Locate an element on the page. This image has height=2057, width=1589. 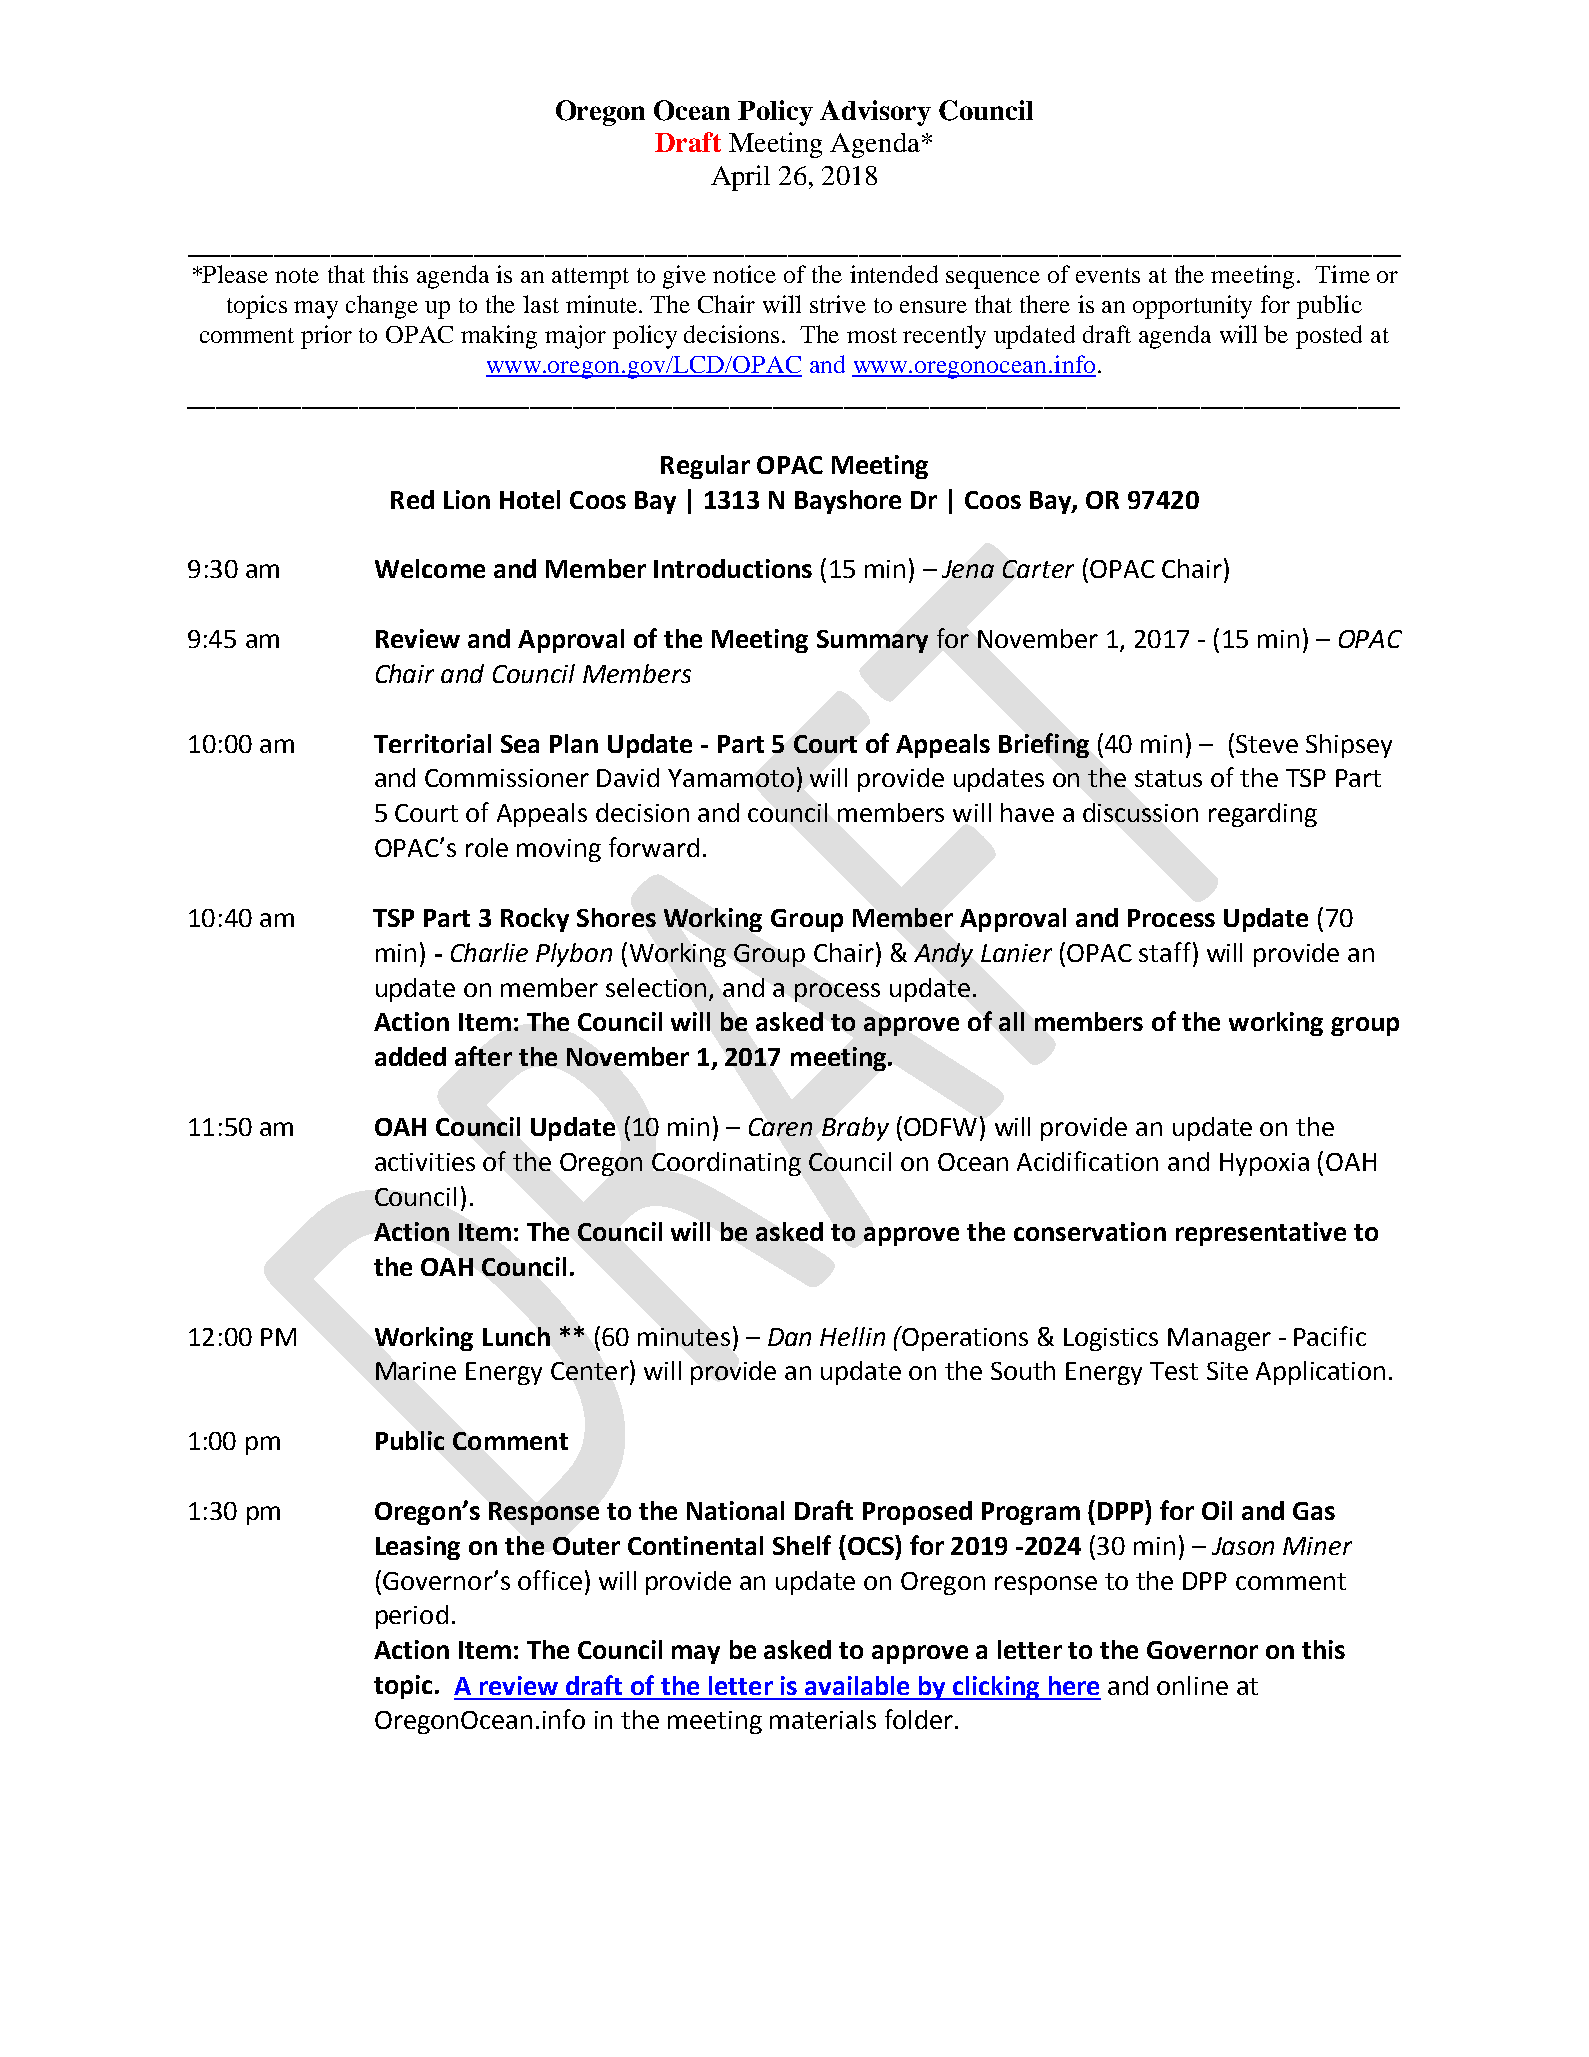
period is located at coordinates (412, 1617).
